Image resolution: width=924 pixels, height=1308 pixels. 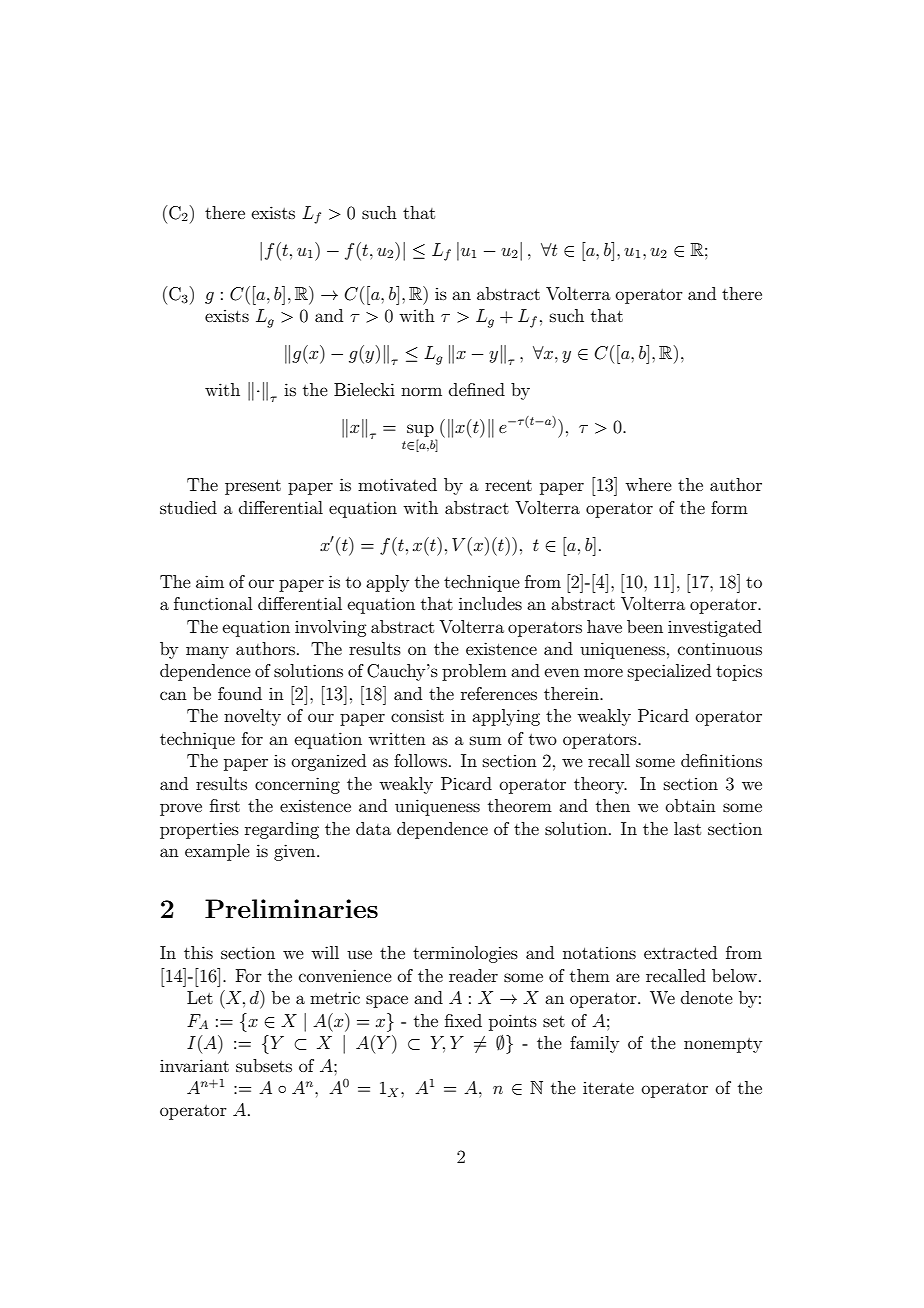 What do you see at coordinates (213, 603) in the screenshot?
I see `functional` at bounding box center [213, 603].
